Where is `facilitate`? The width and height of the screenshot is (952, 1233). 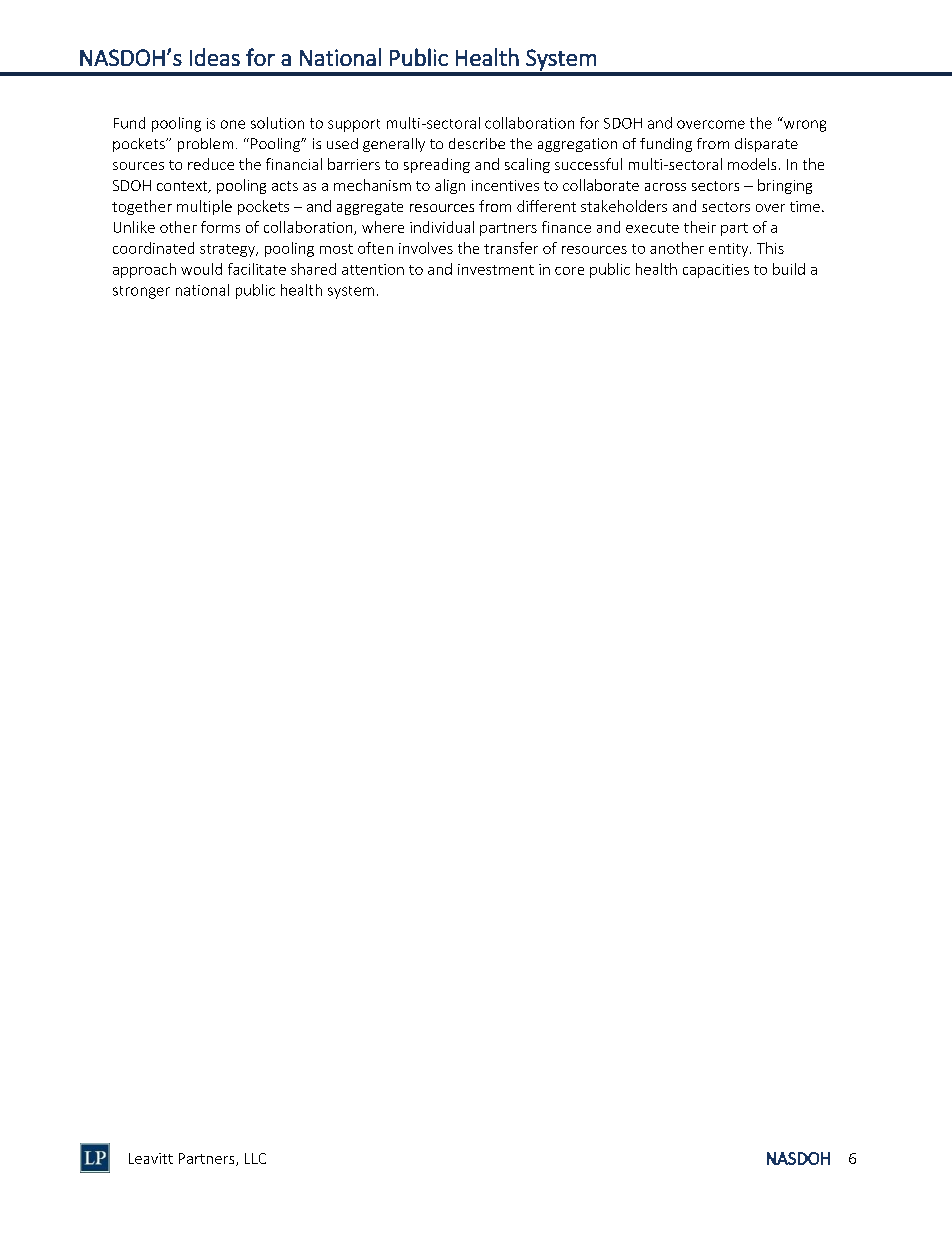 facilitate is located at coordinates (257, 269).
